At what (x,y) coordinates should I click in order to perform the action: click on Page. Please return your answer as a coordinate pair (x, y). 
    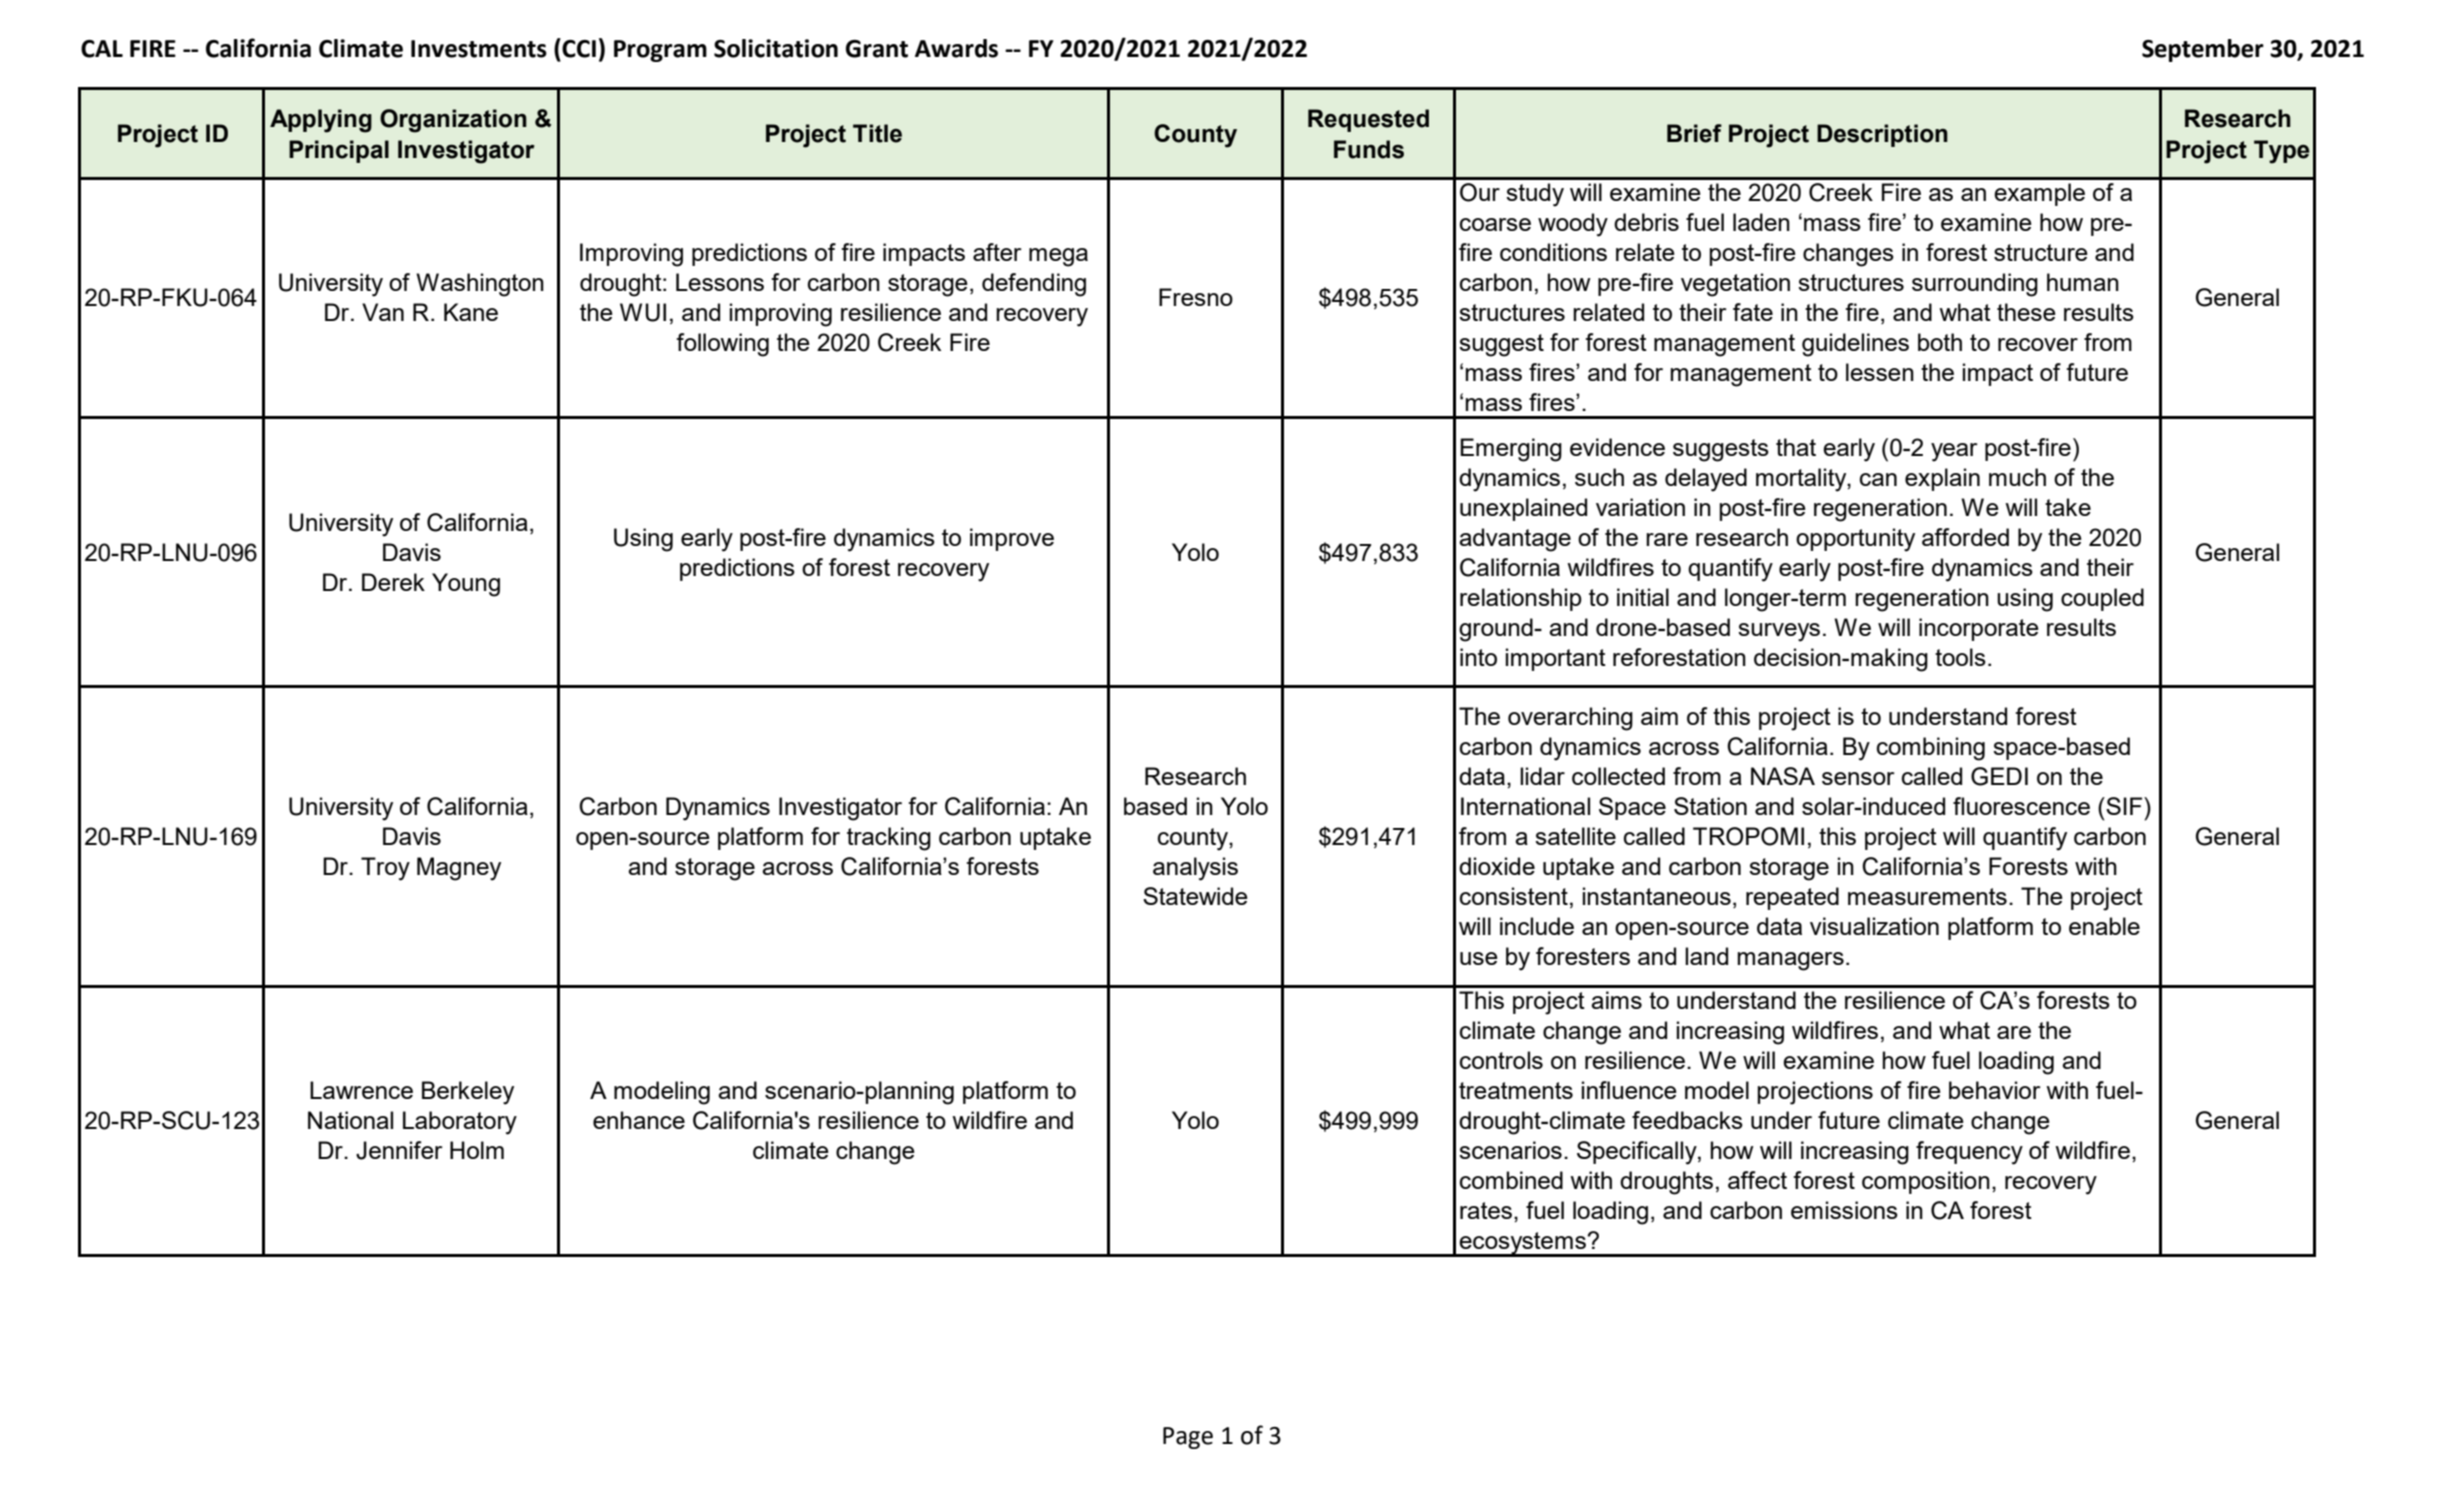
    Looking at the image, I should click on (1188, 1438).
